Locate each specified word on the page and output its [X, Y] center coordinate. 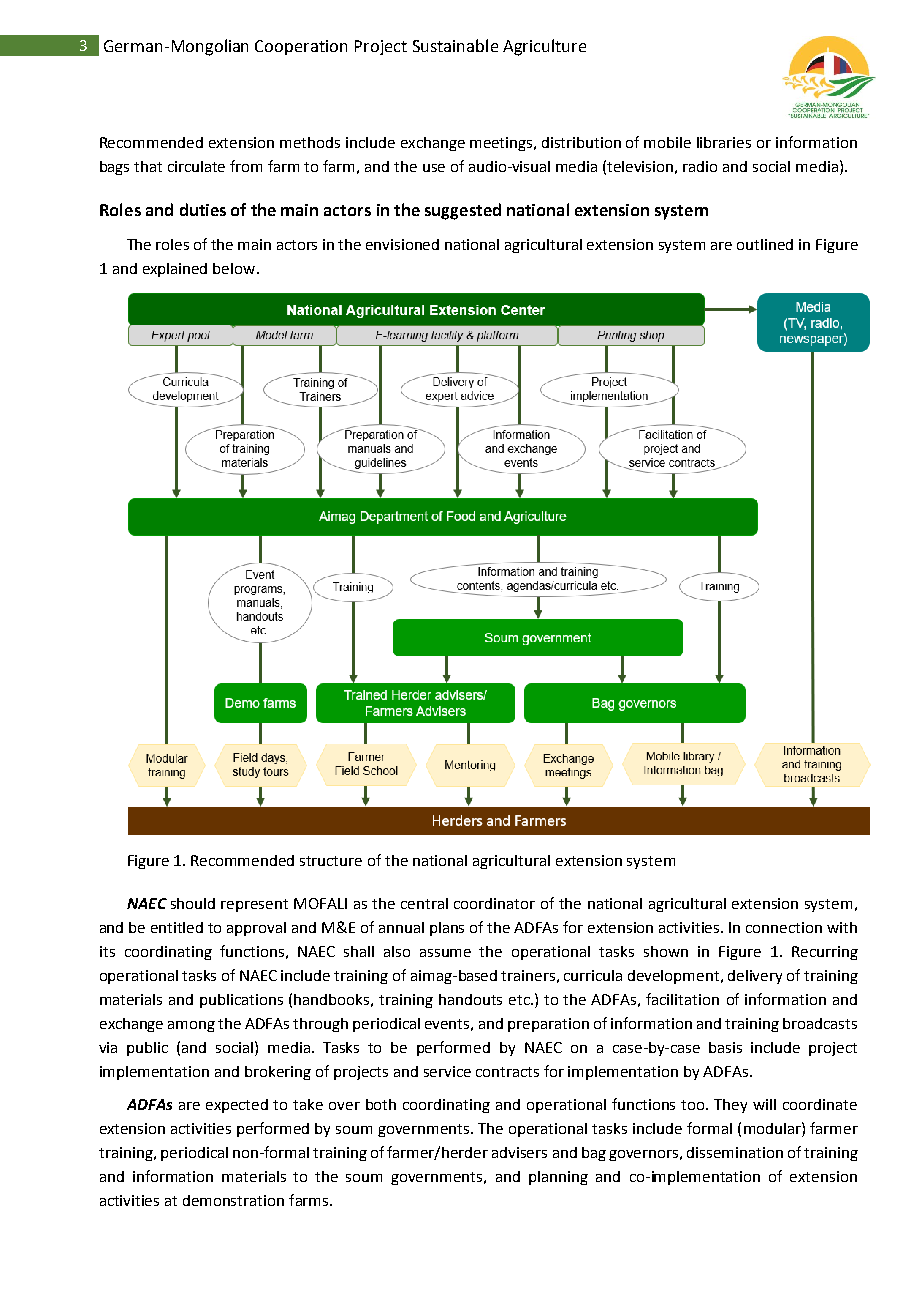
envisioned [402, 244]
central [424, 903]
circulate [196, 166]
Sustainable [455, 45]
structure [331, 861]
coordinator [494, 903]
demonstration [233, 1200]
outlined [765, 244]
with [842, 927]
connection [784, 927]
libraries [724, 142]
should [193, 903]
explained [175, 270]
